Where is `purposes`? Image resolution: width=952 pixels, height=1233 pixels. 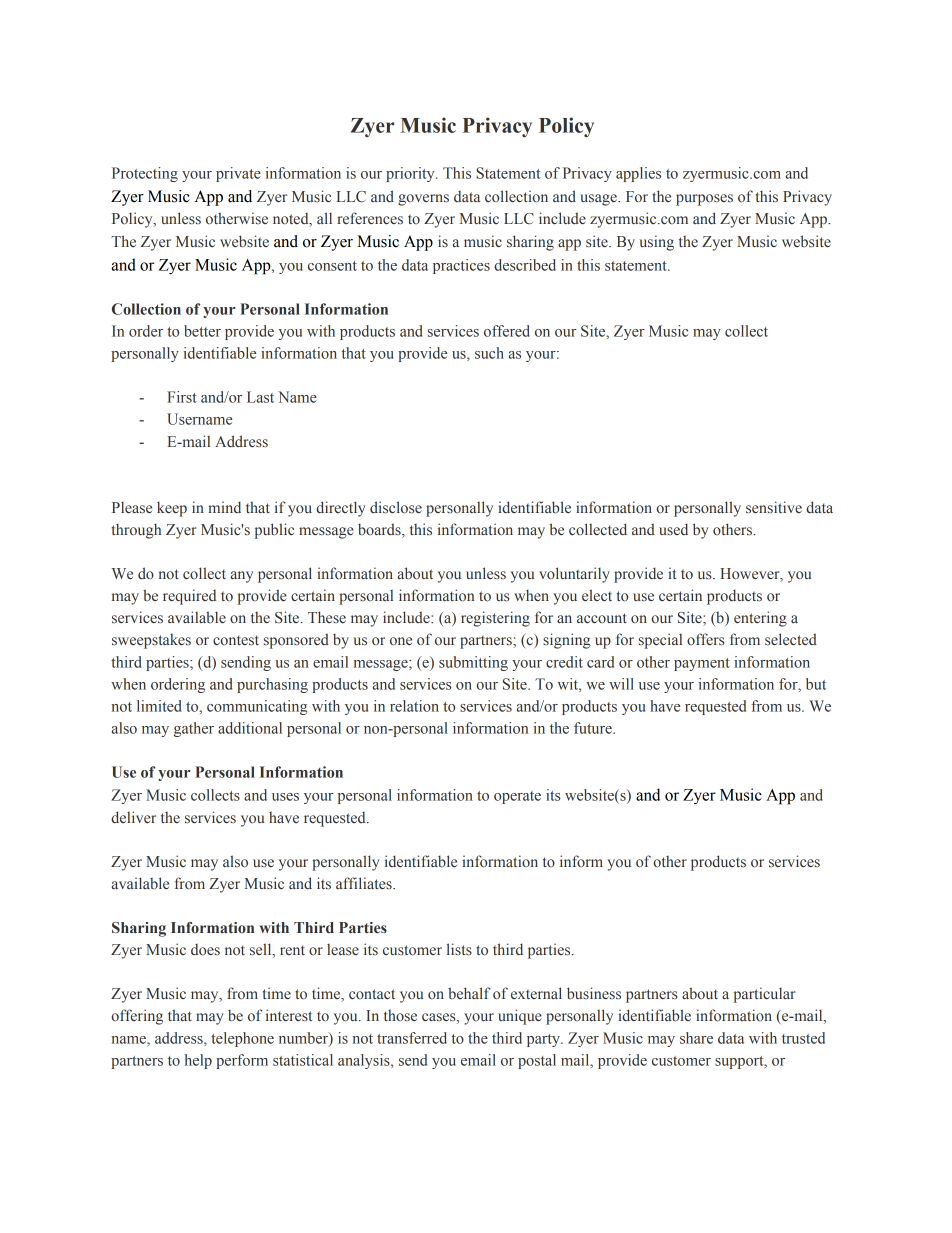 purposes is located at coordinates (704, 200).
